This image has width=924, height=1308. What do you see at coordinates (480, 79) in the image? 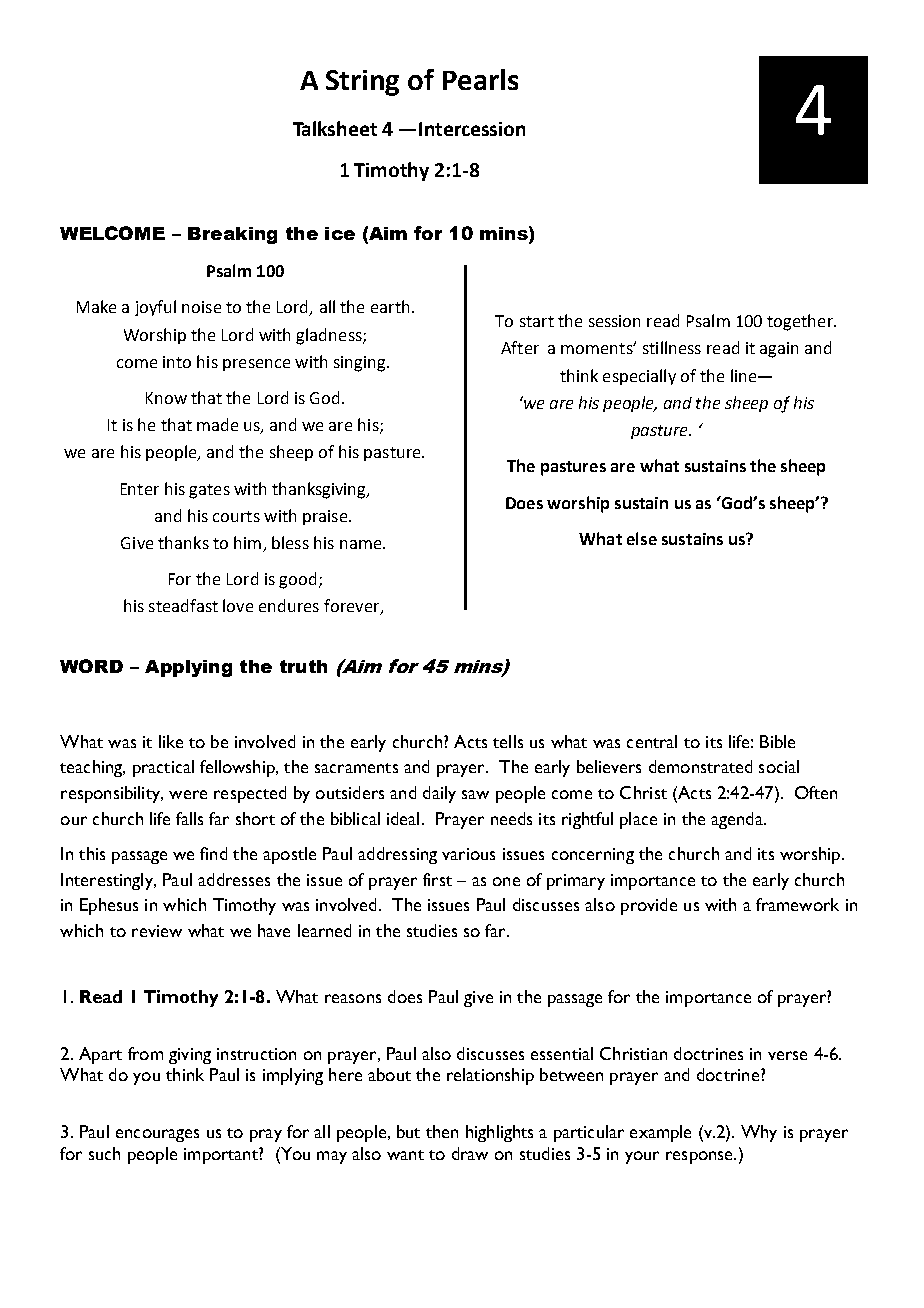
I see `Pearls` at bounding box center [480, 79].
